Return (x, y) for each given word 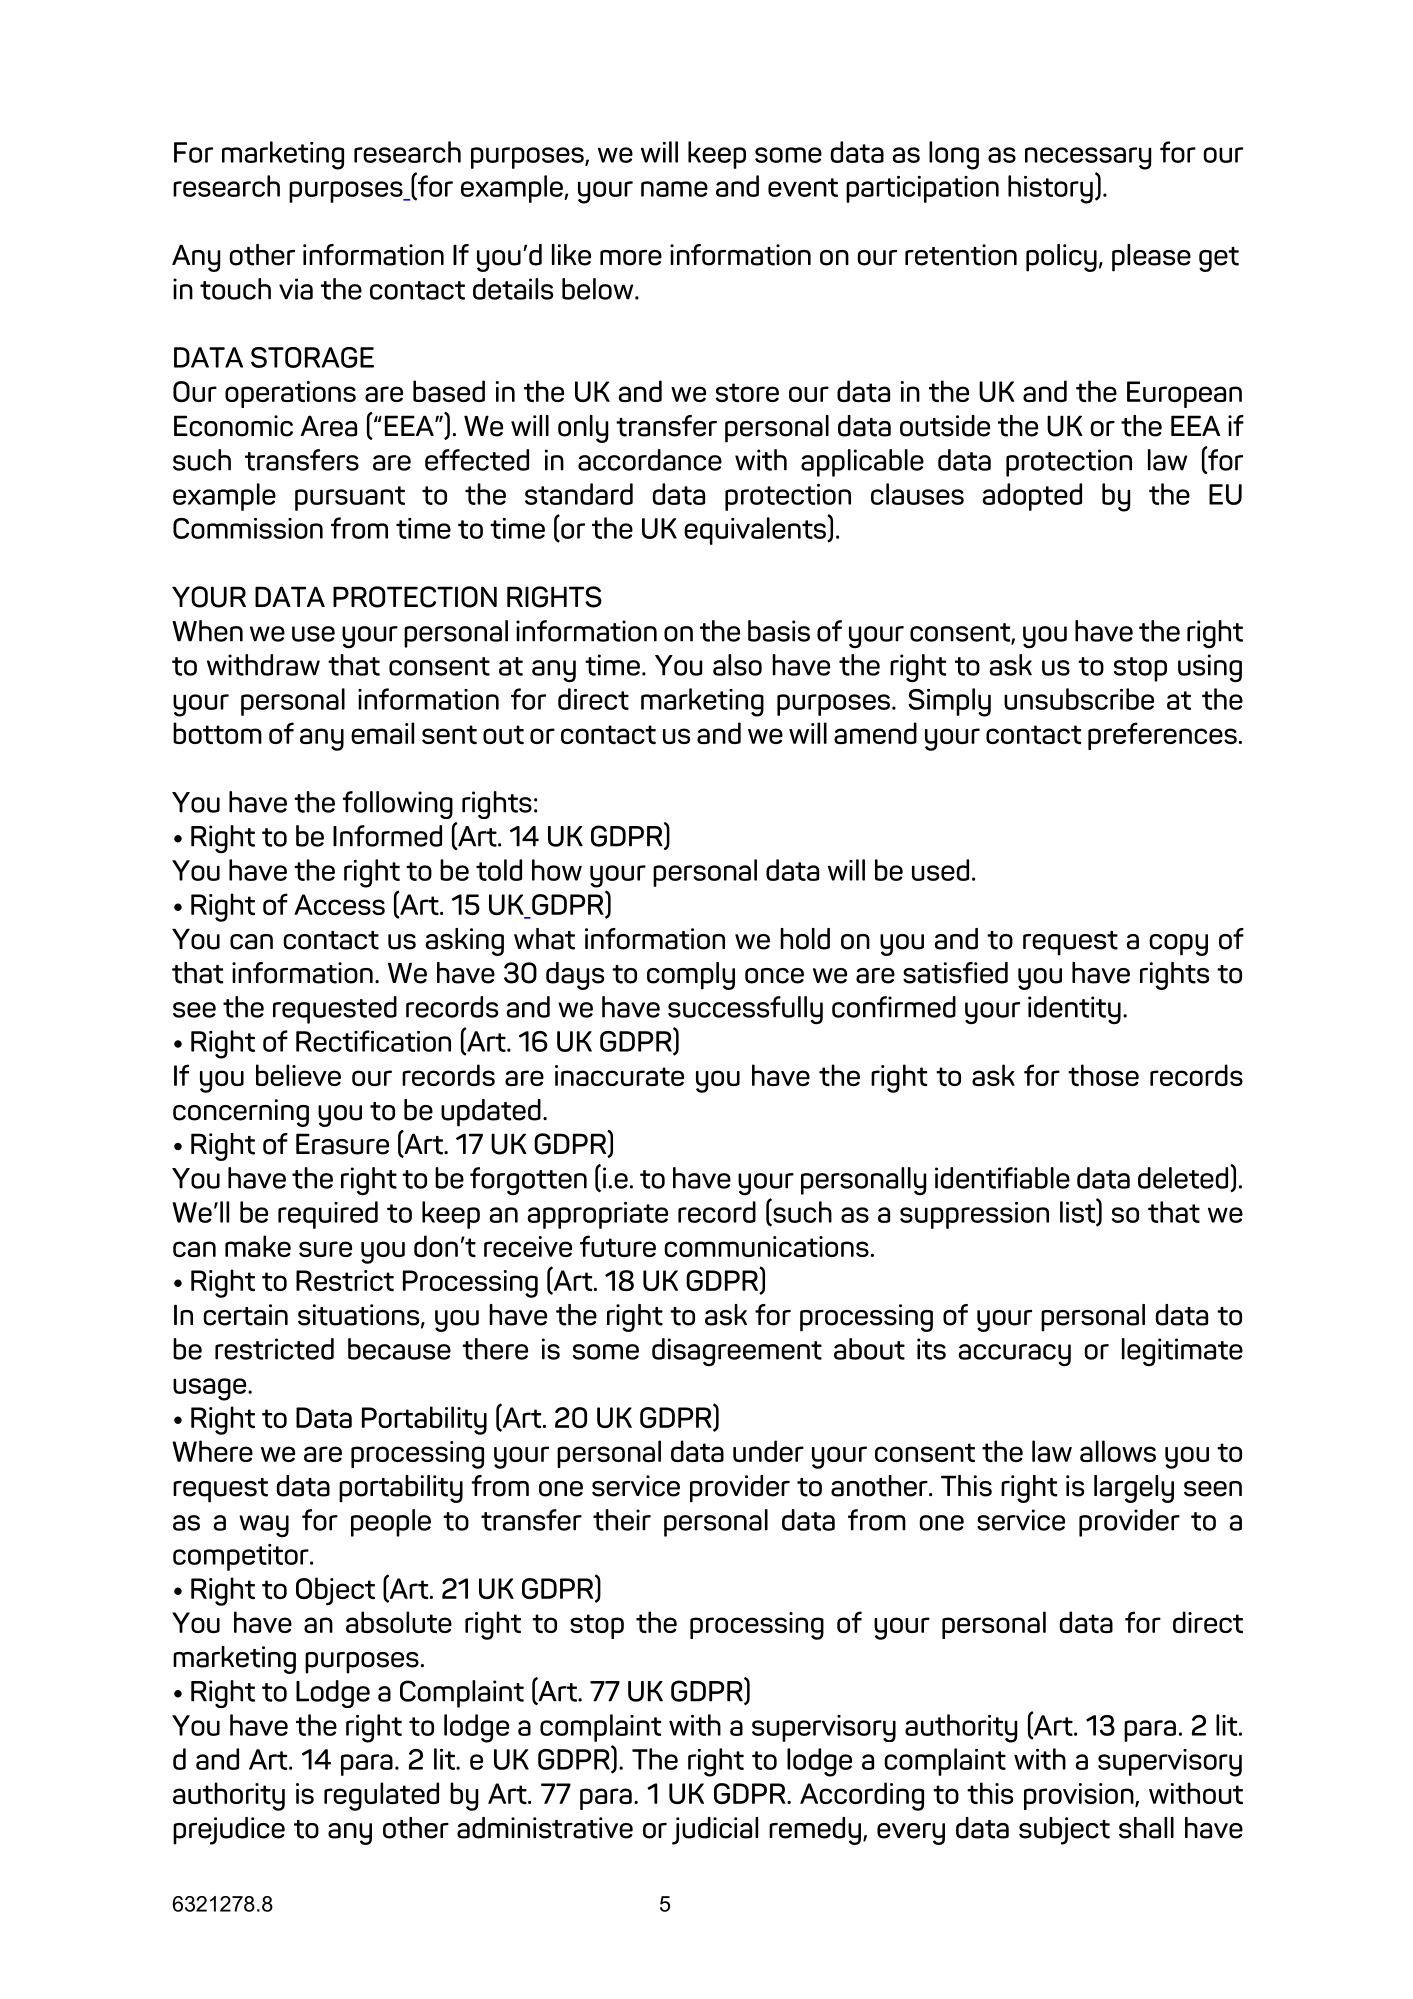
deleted (1184, 1178)
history (1050, 189)
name (674, 189)
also (737, 665)
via (296, 289)
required (328, 1215)
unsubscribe (1079, 699)
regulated (381, 1796)
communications (766, 1246)
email (382, 733)
